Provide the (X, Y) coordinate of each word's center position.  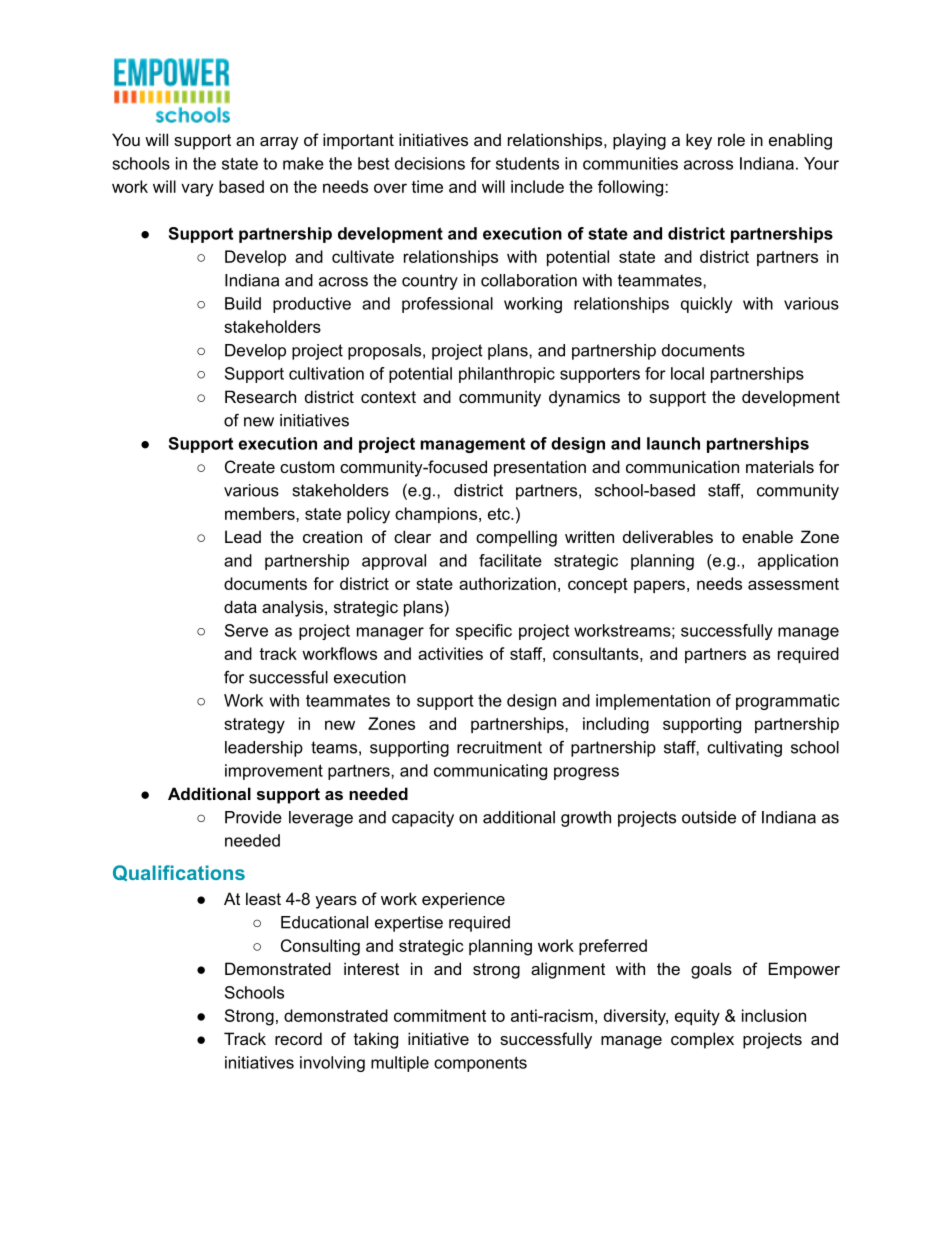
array (279, 143)
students (527, 163)
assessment (793, 584)
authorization (507, 583)
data (240, 606)
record (298, 1038)
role (731, 139)
